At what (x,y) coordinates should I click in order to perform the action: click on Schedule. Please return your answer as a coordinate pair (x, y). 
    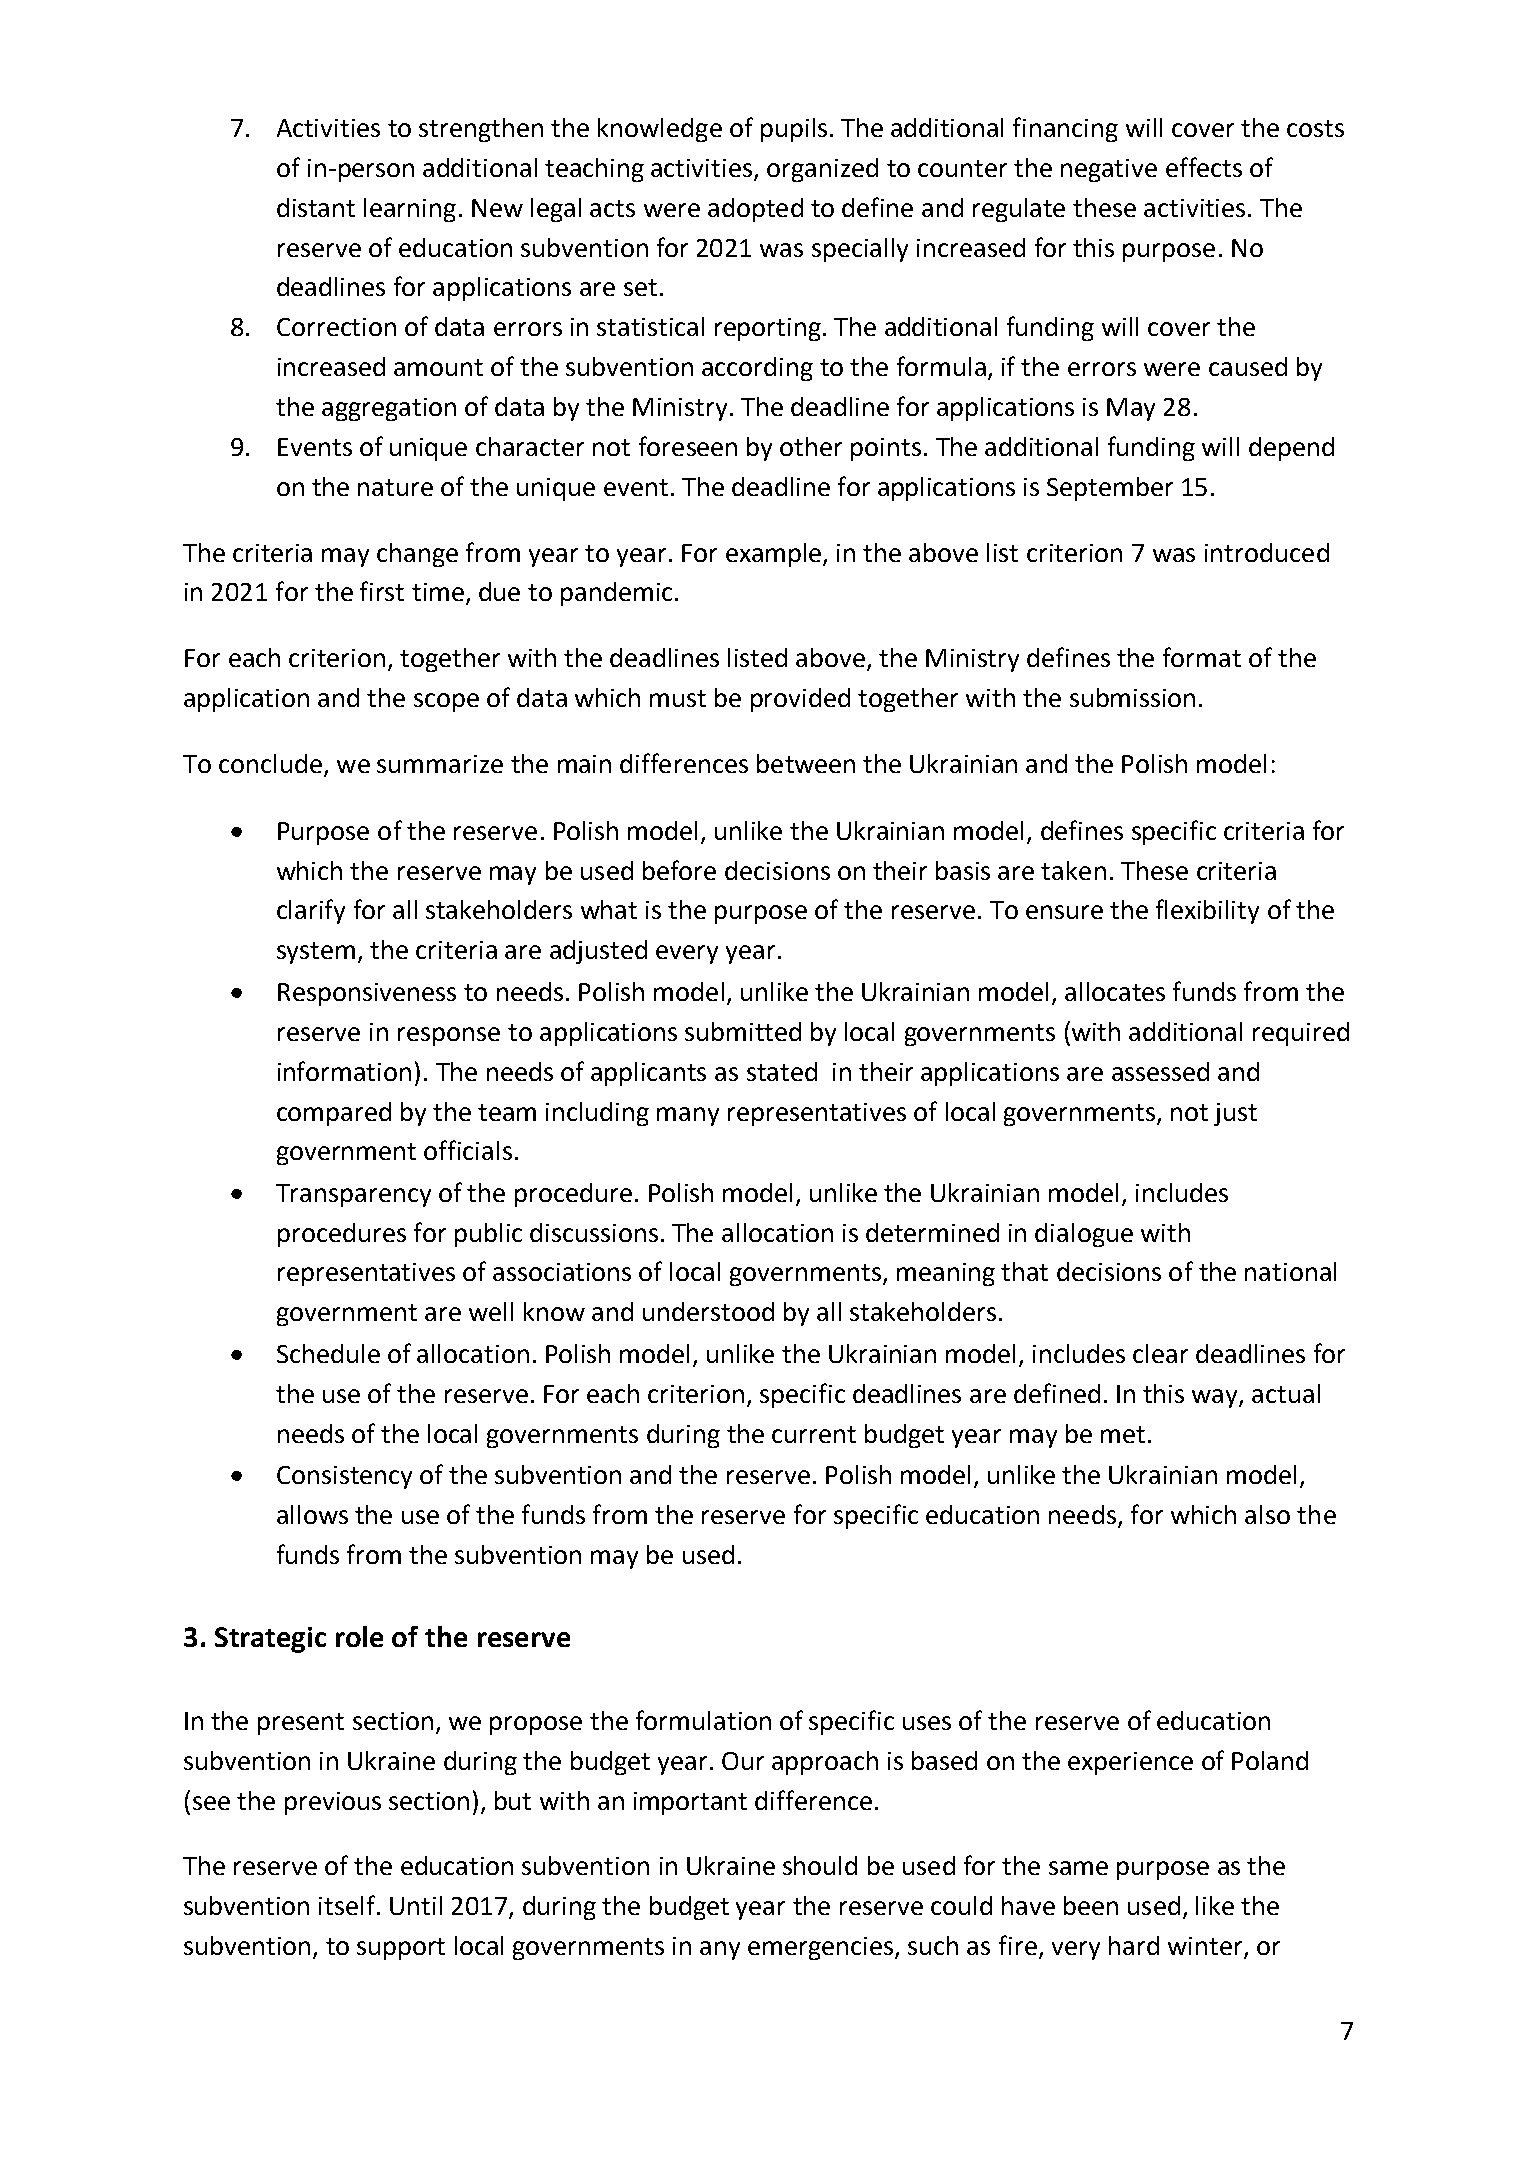
    Looking at the image, I should click on (328, 1353).
